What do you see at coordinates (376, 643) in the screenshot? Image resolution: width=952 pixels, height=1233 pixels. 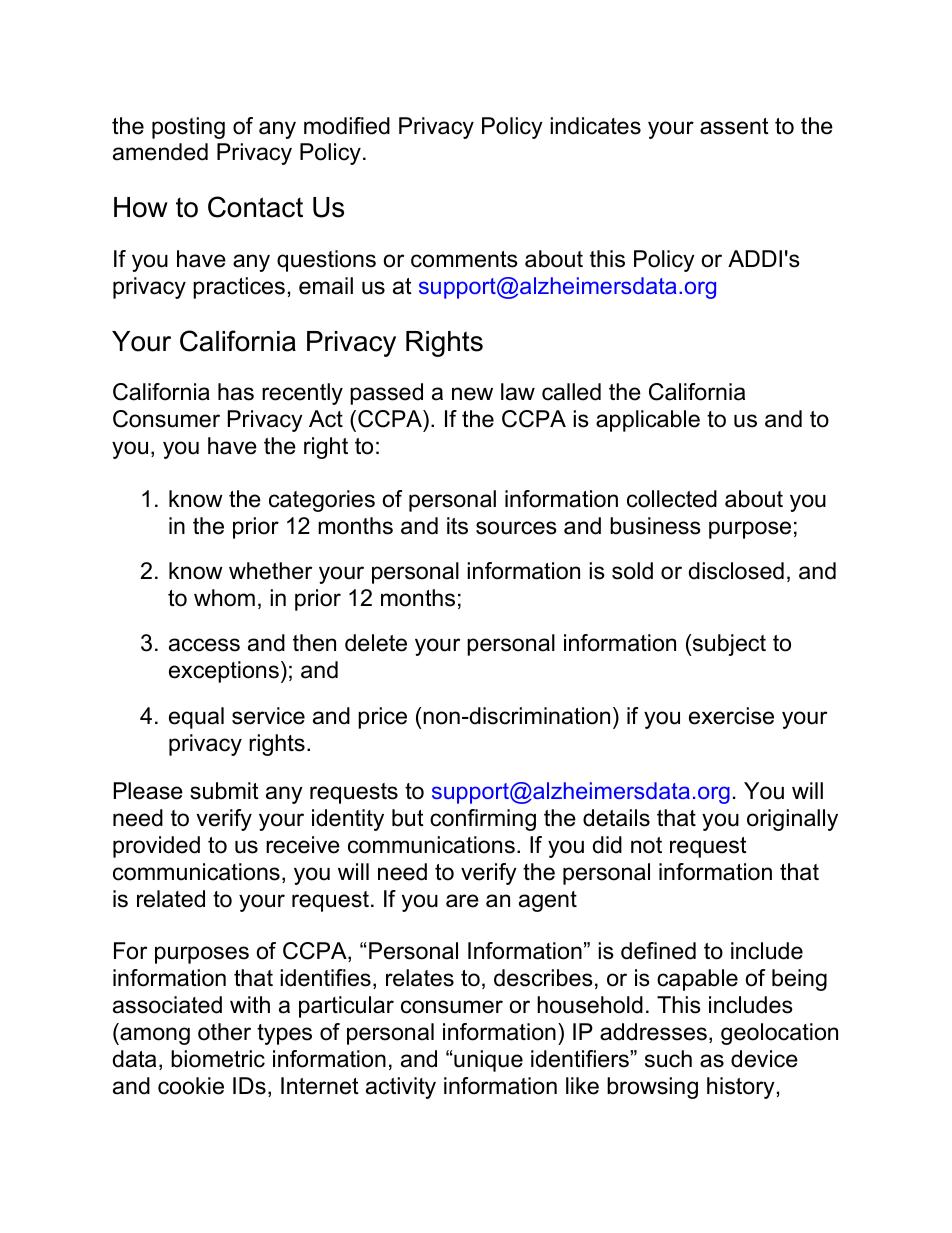 I see `delete` at bounding box center [376, 643].
